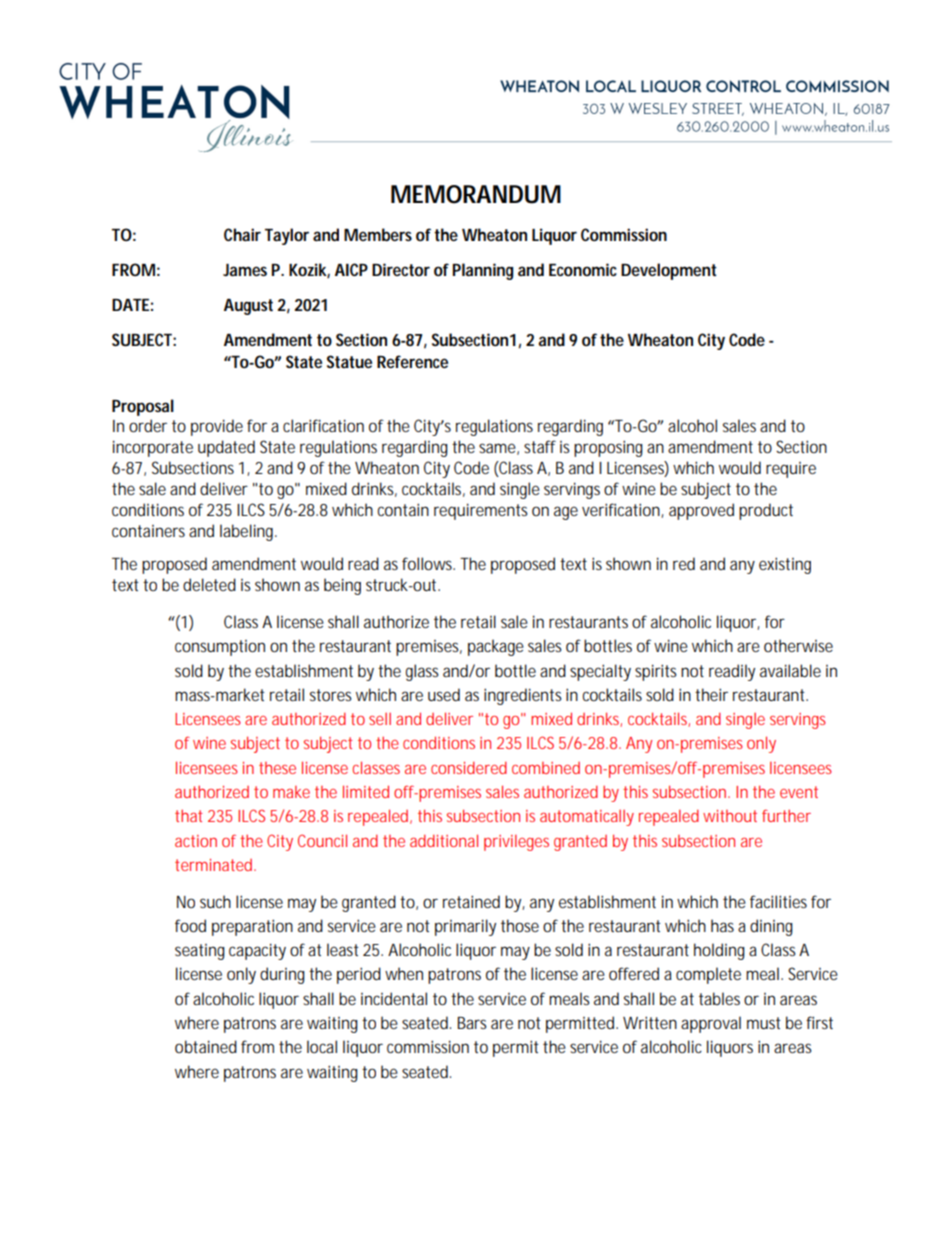 The width and height of the document is (952, 1233). I want to click on product, so click(766, 511).
